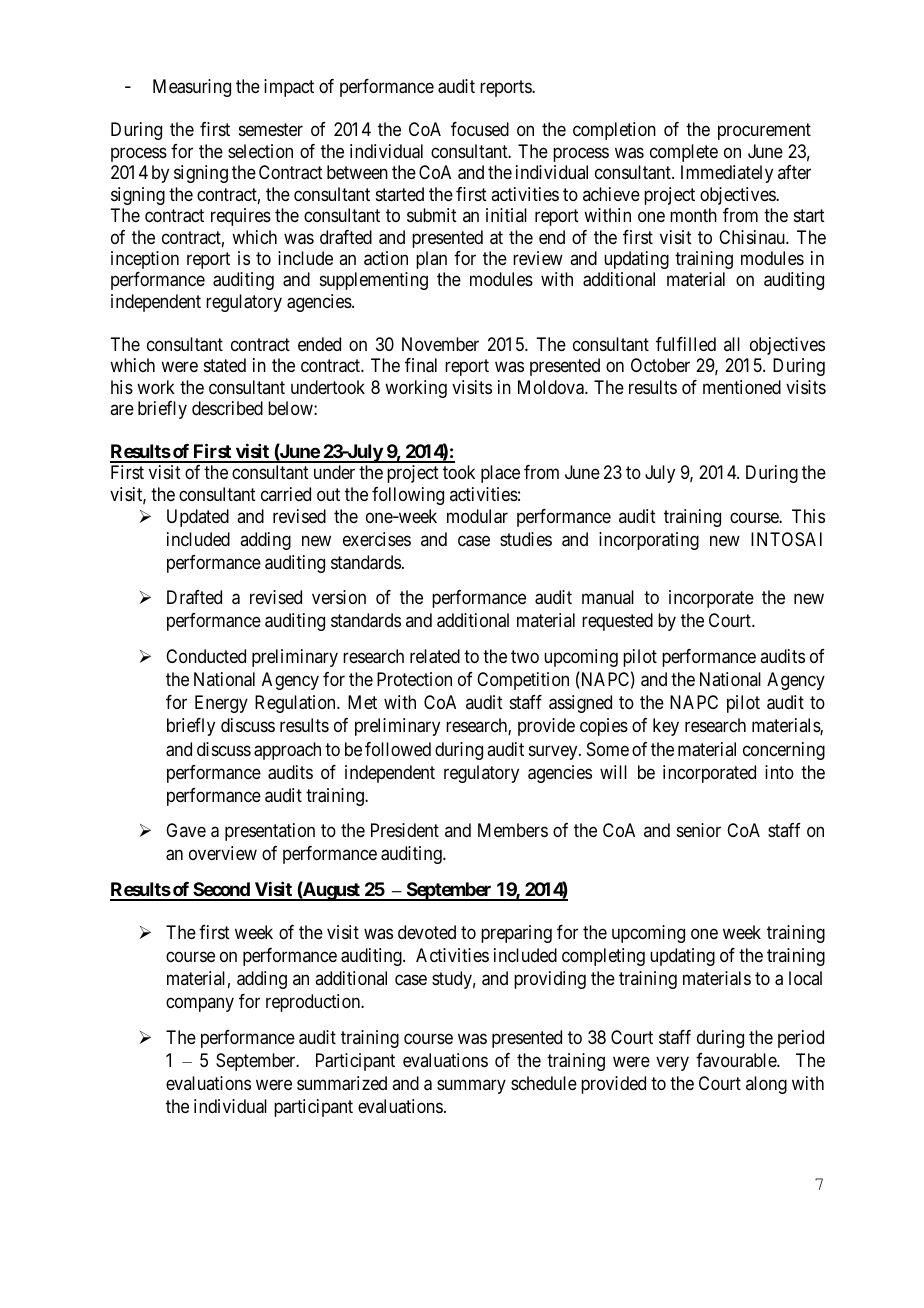  I want to click on summary, so click(471, 1087).
